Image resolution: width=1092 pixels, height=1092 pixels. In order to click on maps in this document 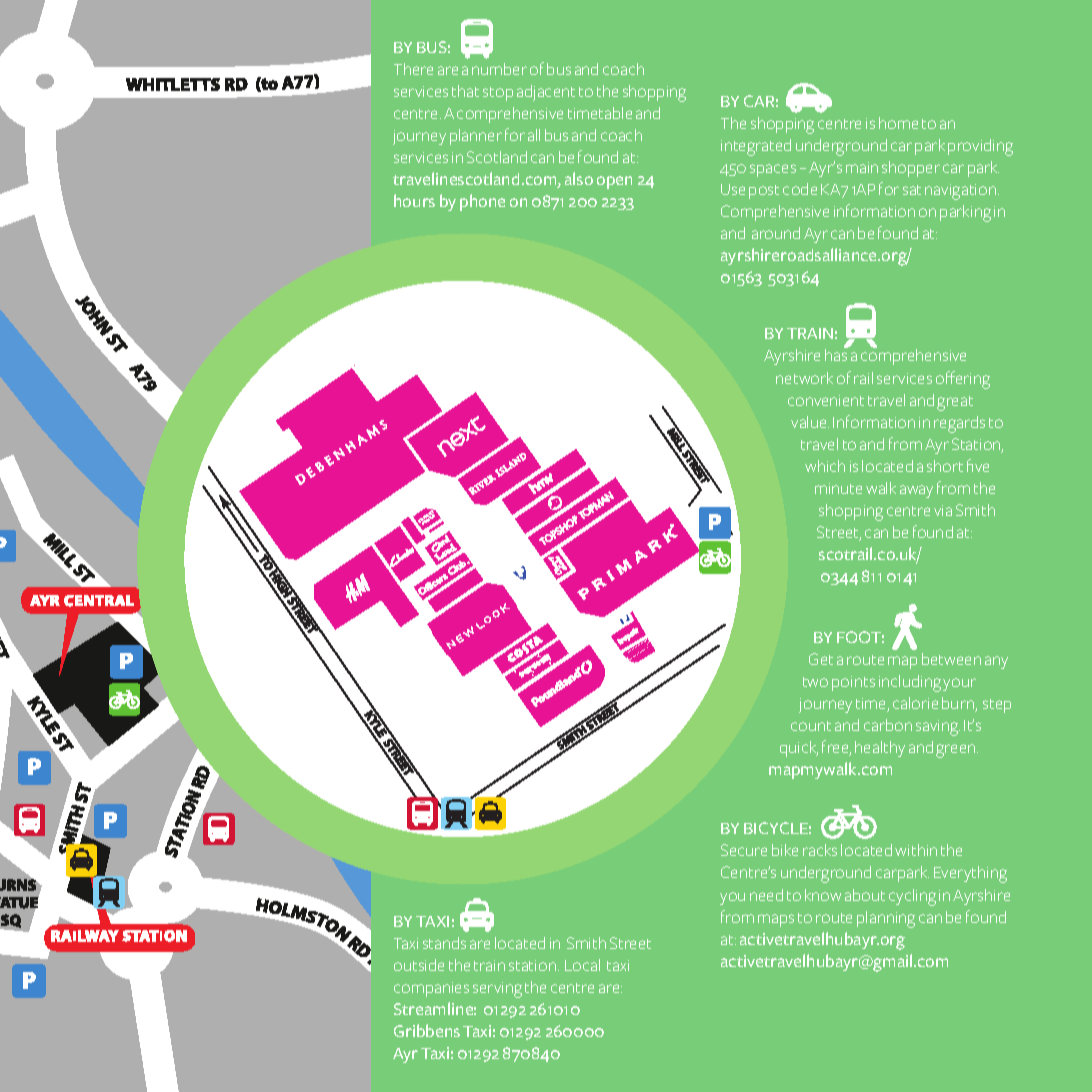, I will do `click(776, 920)`.
